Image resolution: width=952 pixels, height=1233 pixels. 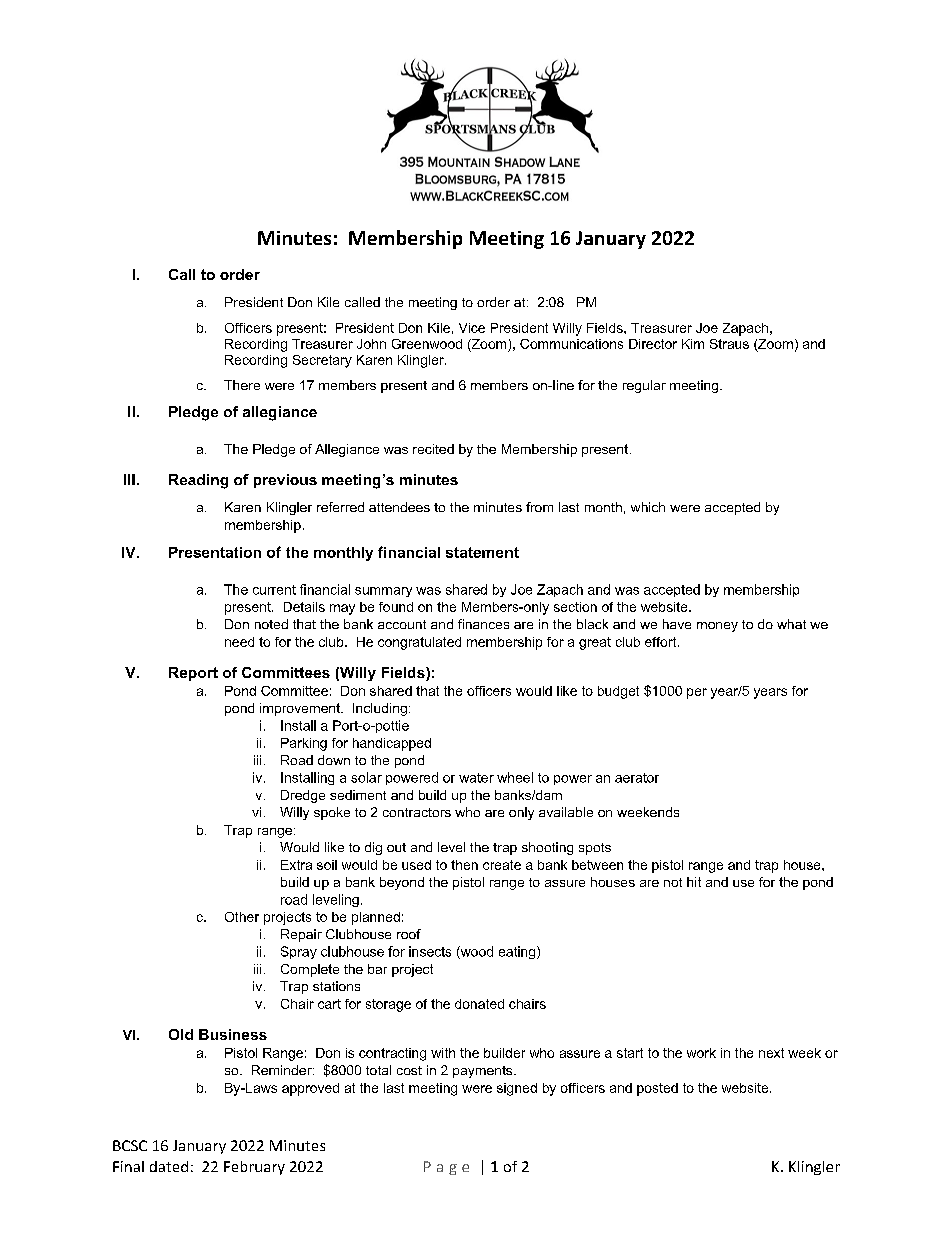 I want to click on hit, so click(x=694, y=882).
